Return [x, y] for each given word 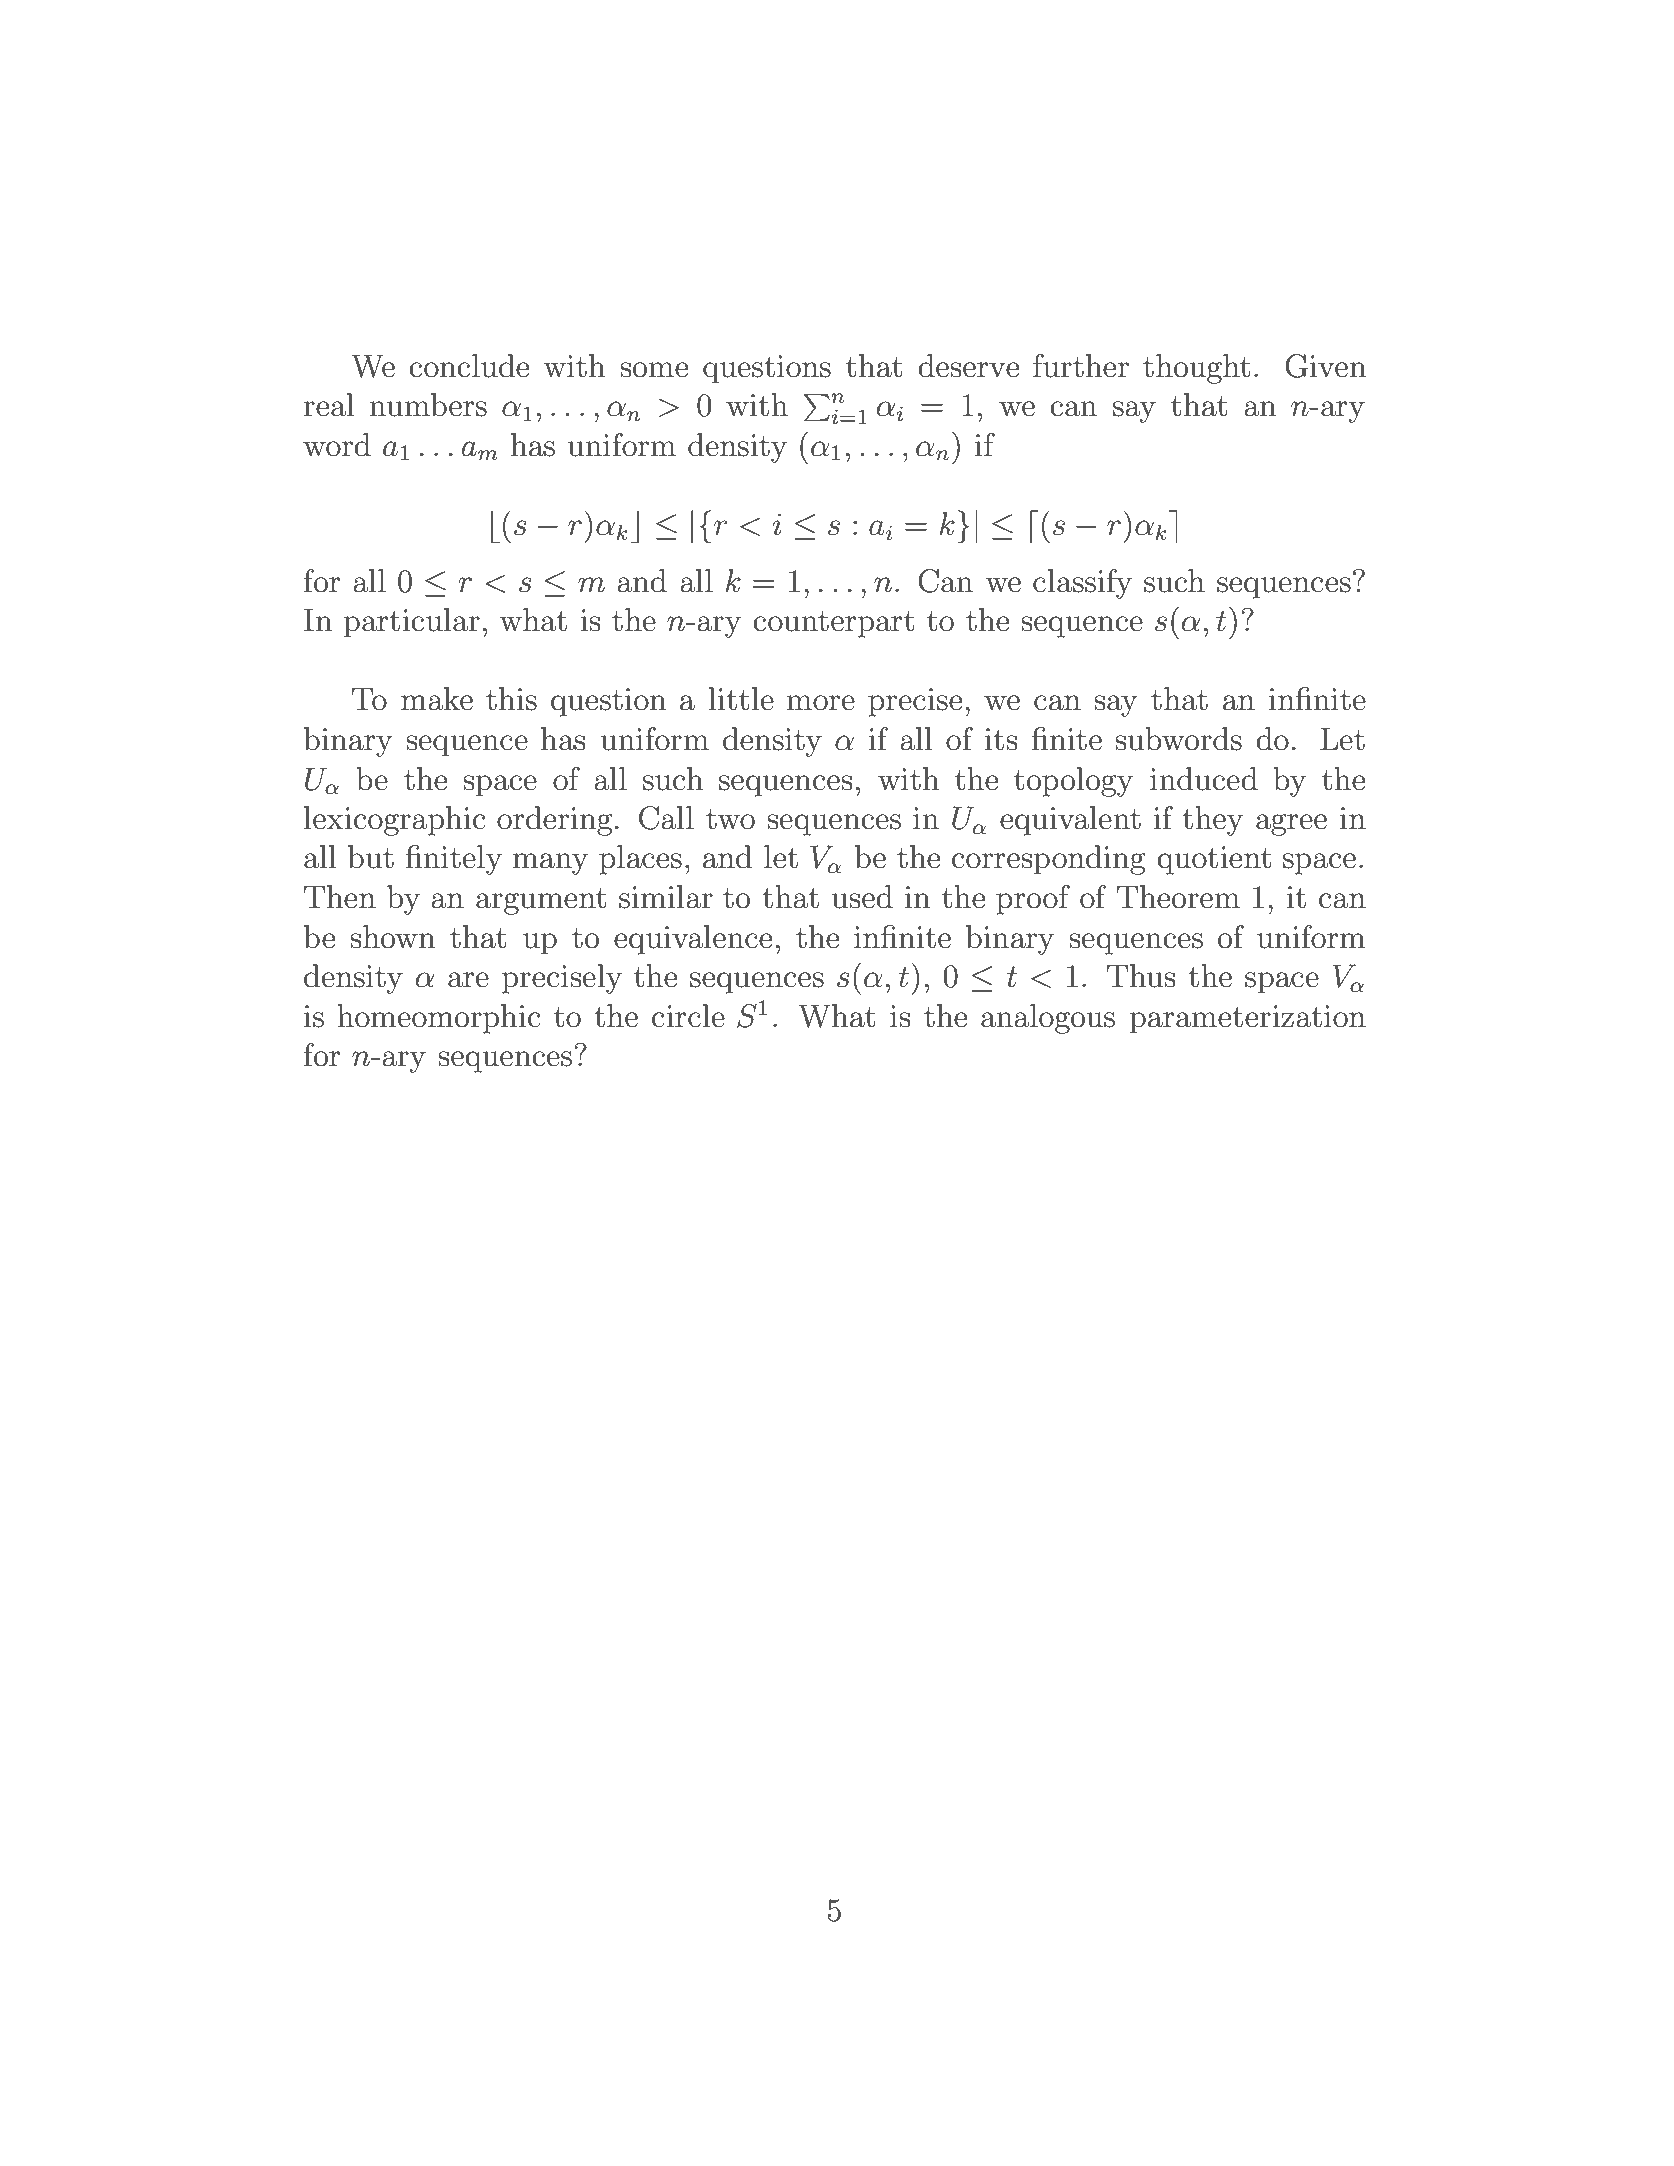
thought [1196, 369]
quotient [1214, 860]
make [437, 699]
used [862, 897]
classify [1082, 584]
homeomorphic [439, 1019]
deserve [968, 366]
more [820, 703]
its [1001, 739]
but [371, 857]
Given [1325, 366]
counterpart [833, 624]
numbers [428, 405]
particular [412, 623]
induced [1204, 779]
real [329, 405]
